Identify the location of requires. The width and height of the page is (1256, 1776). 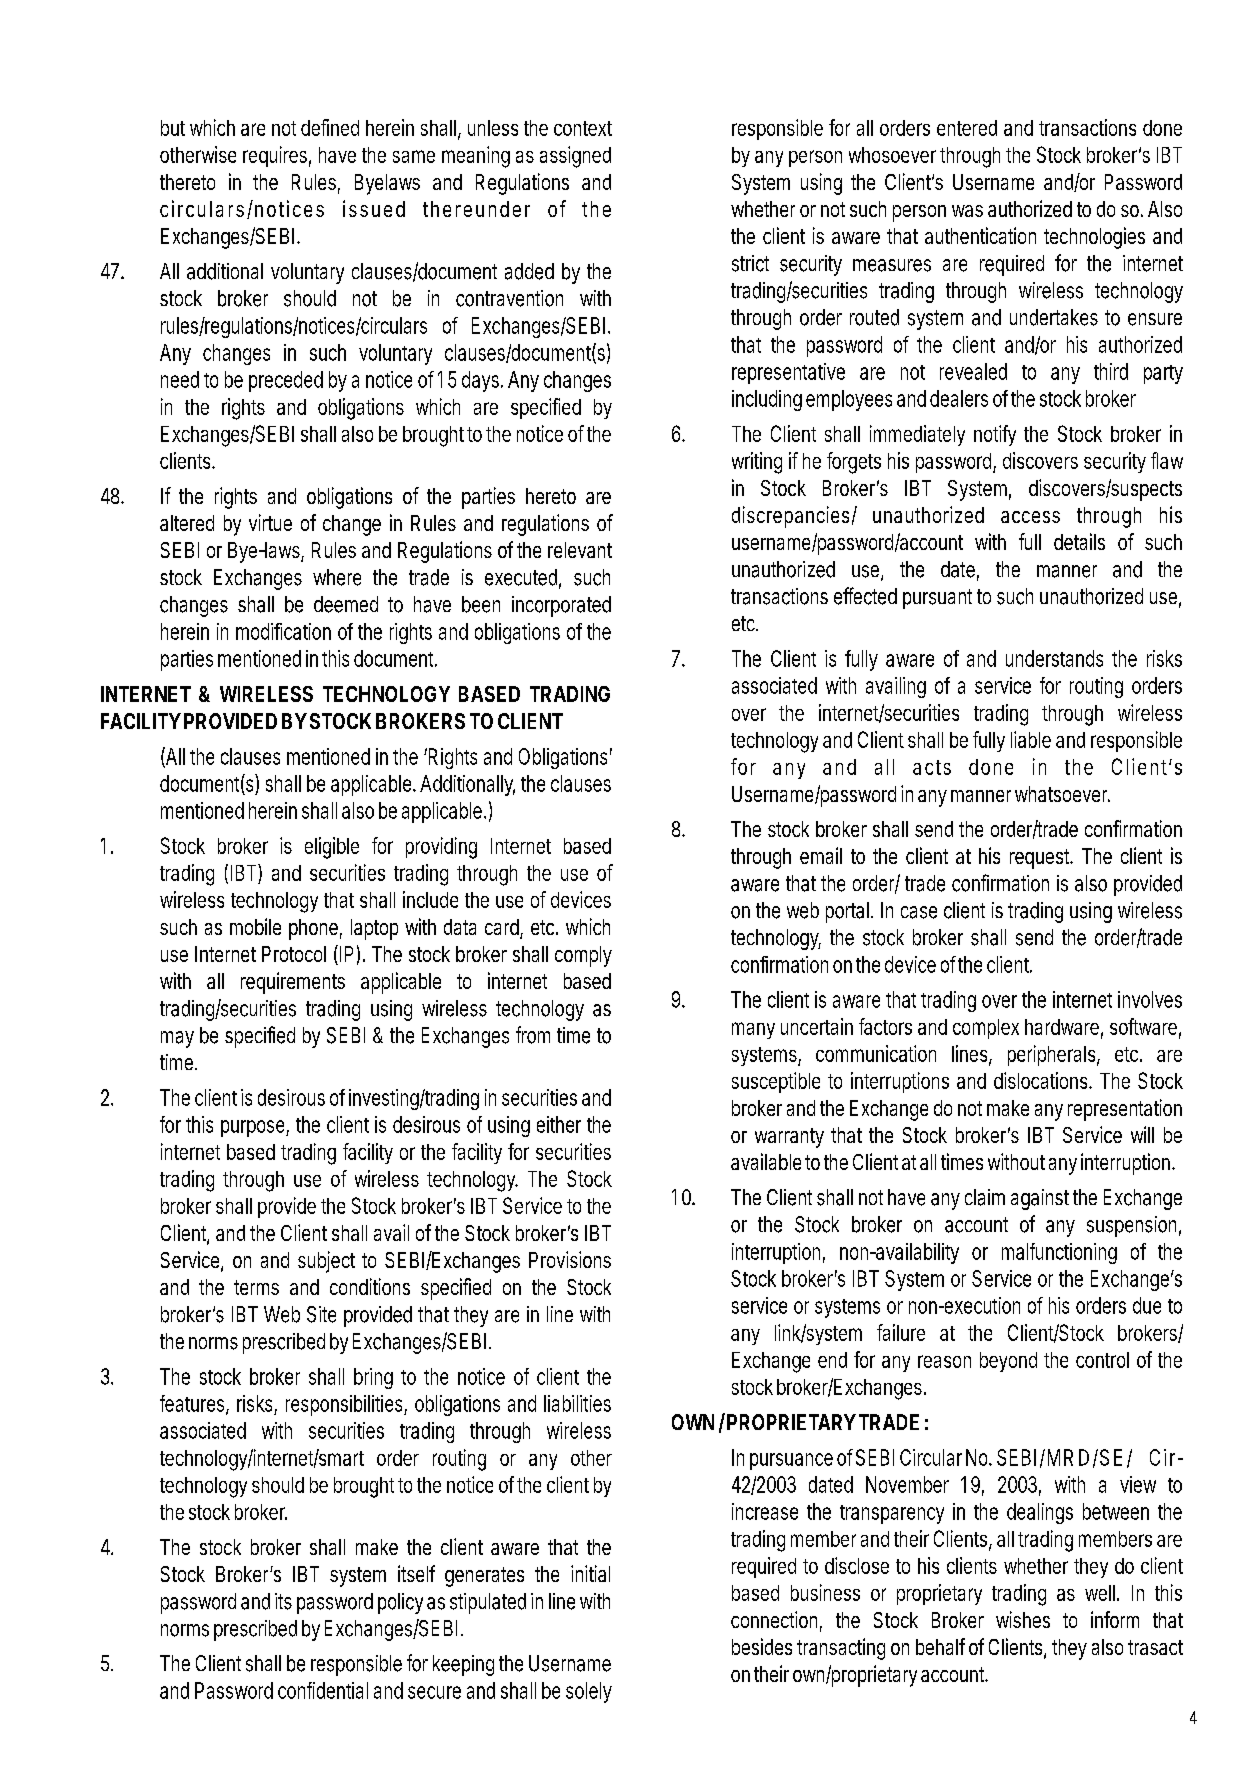
(275, 156).
